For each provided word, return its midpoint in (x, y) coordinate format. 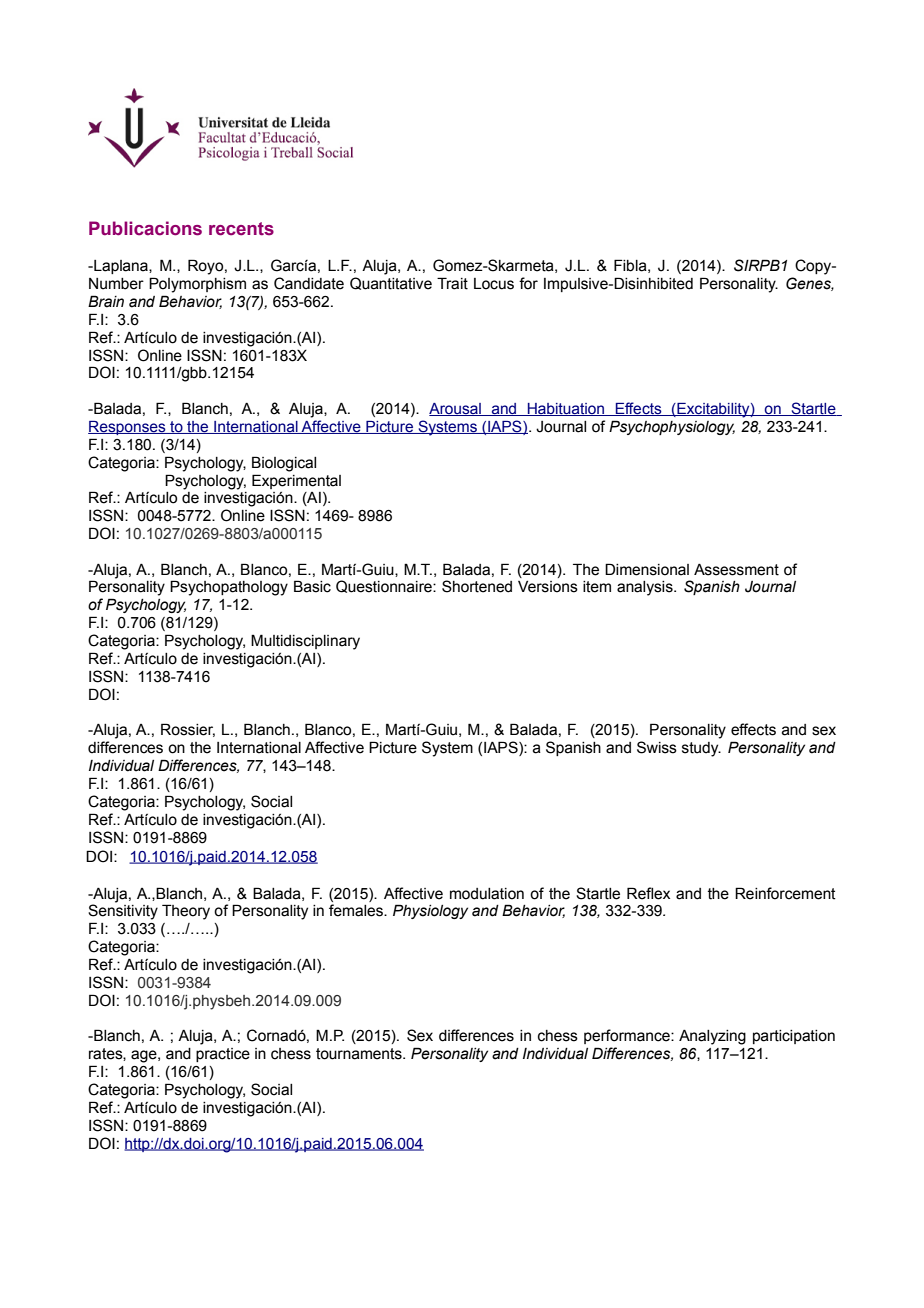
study (701, 749)
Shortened (477, 586)
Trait (452, 283)
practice (223, 1055)
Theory (186, 912)
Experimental (296, 481)
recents (241, 229)
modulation (487, 894)
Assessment (736, 570)
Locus (494, 284)
